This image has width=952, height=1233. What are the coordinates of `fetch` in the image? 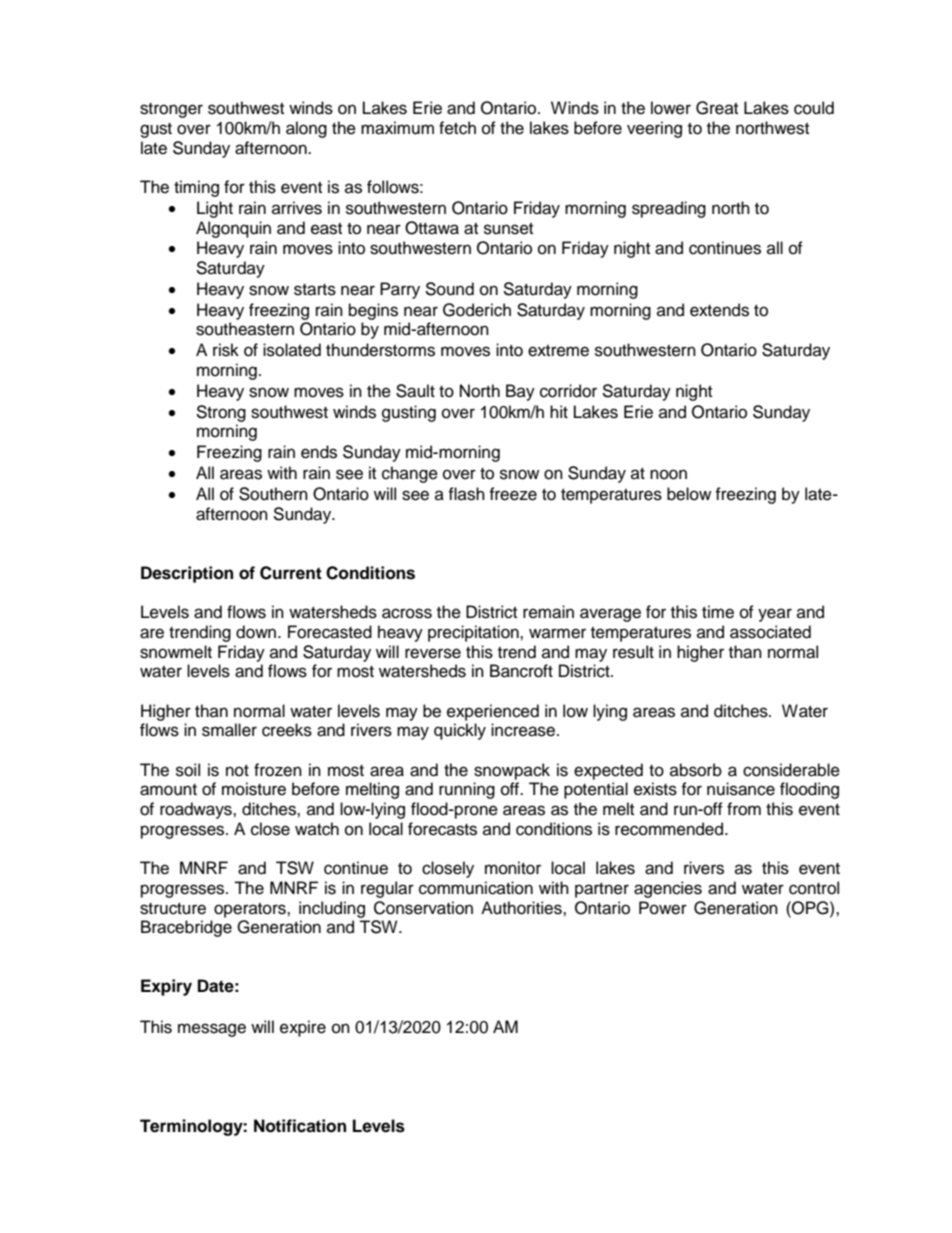 It's located at (457, 128).
